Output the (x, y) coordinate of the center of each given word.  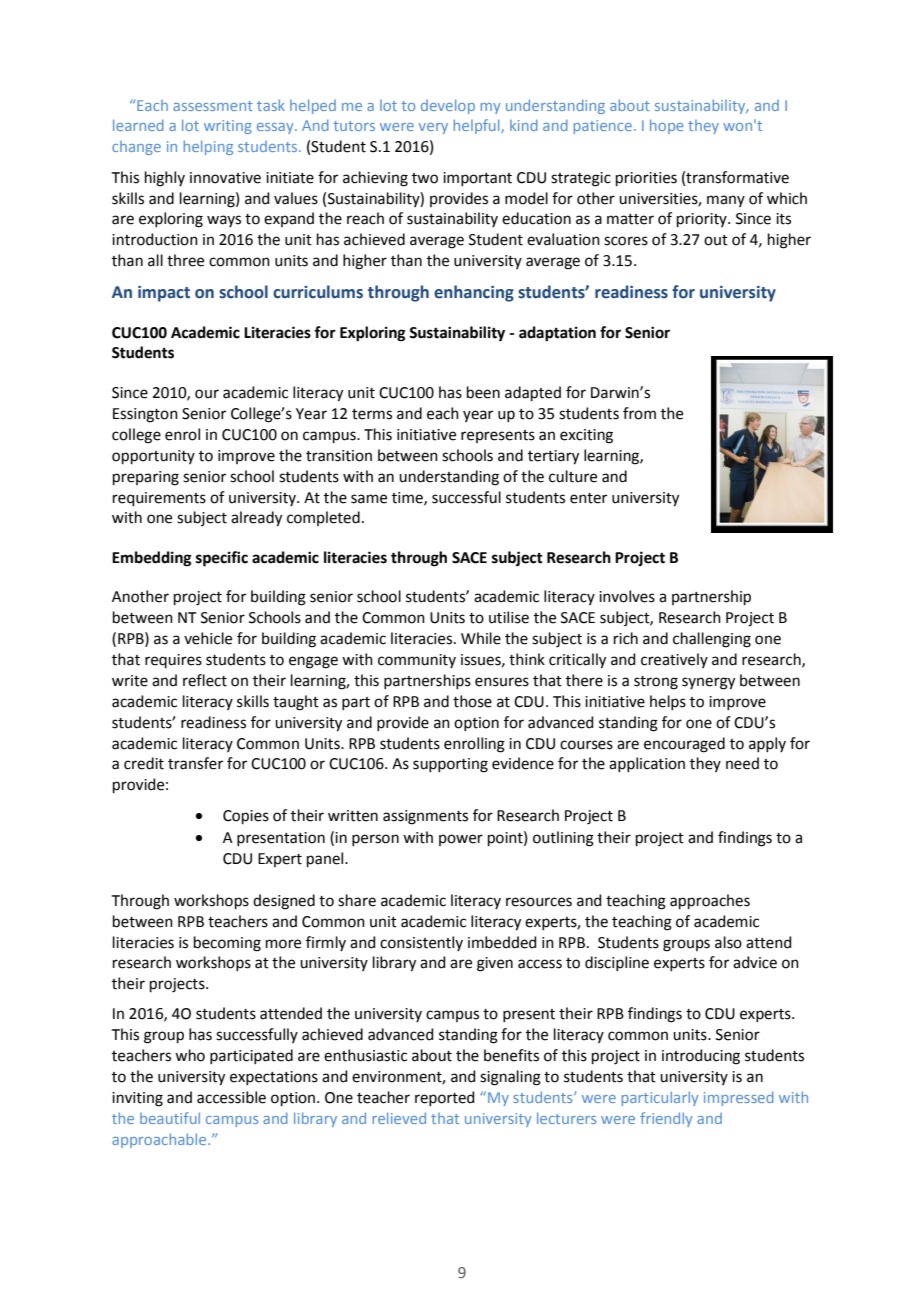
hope (666, 126)
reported (445, 1098)
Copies (246, 817)
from (639, 413)
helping (208, 147)
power (461, 840)
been (483, 392)
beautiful (170, 1118)
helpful (478, 126)
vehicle (208, 638)
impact (164, 294)
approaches (710, 901)
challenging (712, 640)
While (481, 638)
